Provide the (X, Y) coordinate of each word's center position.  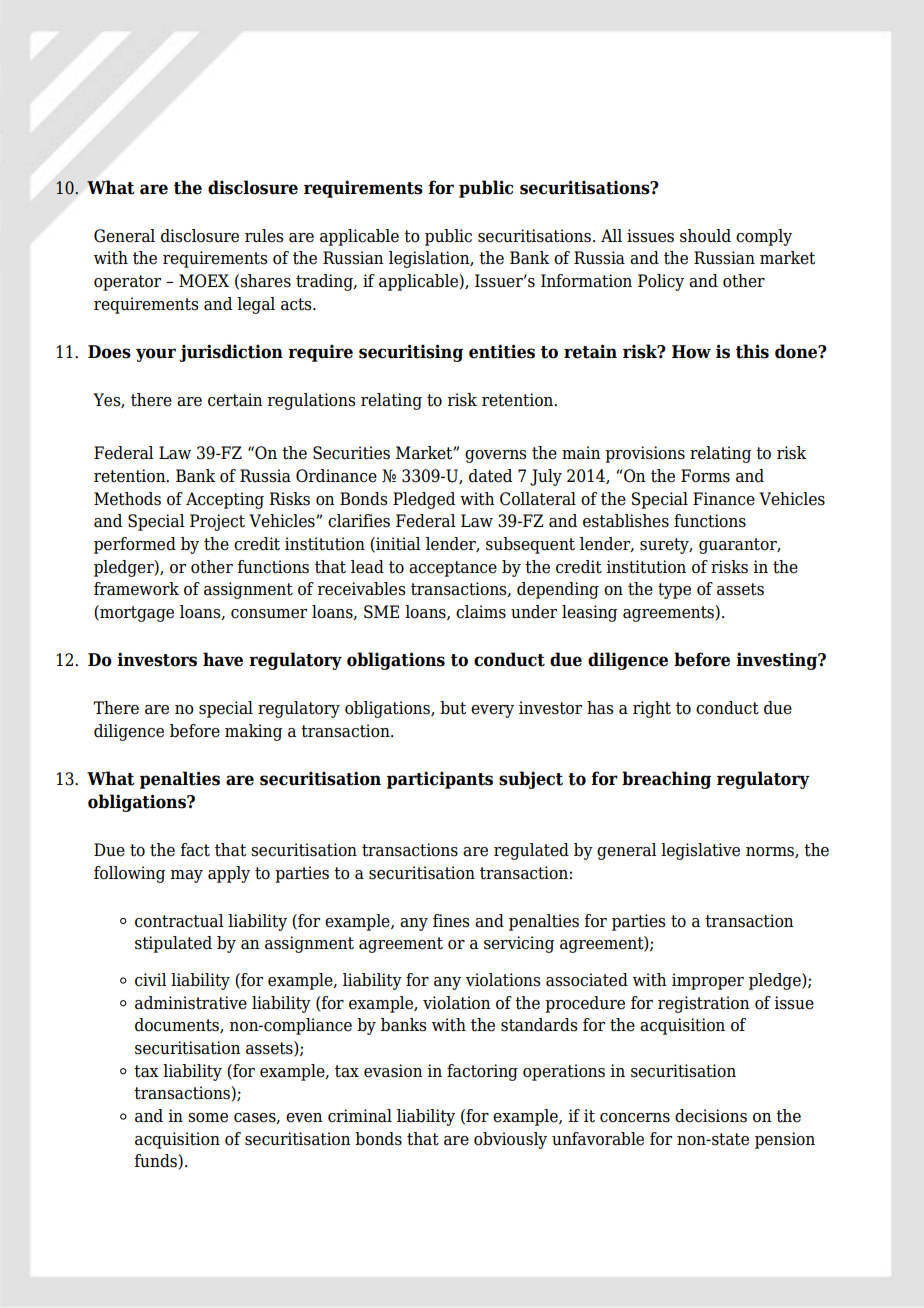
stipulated (173, 944)
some (208, 1118)
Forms (705, 476)
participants (440, 780)
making (253, 732)
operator (127, 283)
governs (495, 456)
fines (451, 921)
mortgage (136, 613)
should (705, 236)
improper (708, 981)
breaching (666, 780)
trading (325, 282)
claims (481, 612)
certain (235, 400)
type (674, 591)
